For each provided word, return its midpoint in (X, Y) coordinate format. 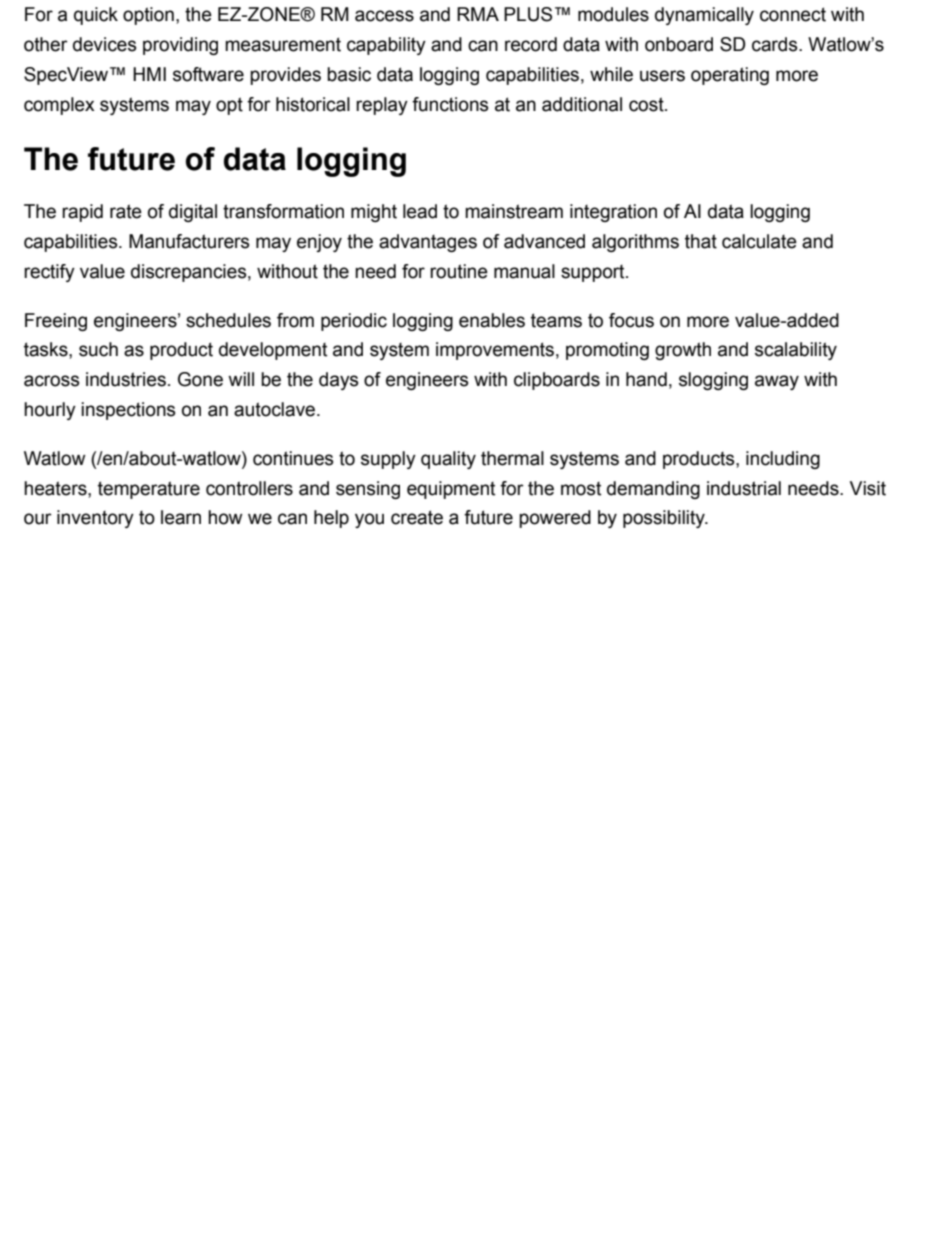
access (384, 16)
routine (459, 271)
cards (776, 44)
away (777, 382)
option (148, 16)
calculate (759, 241)
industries (126, 379)
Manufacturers (189, 241)
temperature (149, 490)
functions (450, 104)
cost (647, 104)
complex (59, 106)
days (338, 381)
